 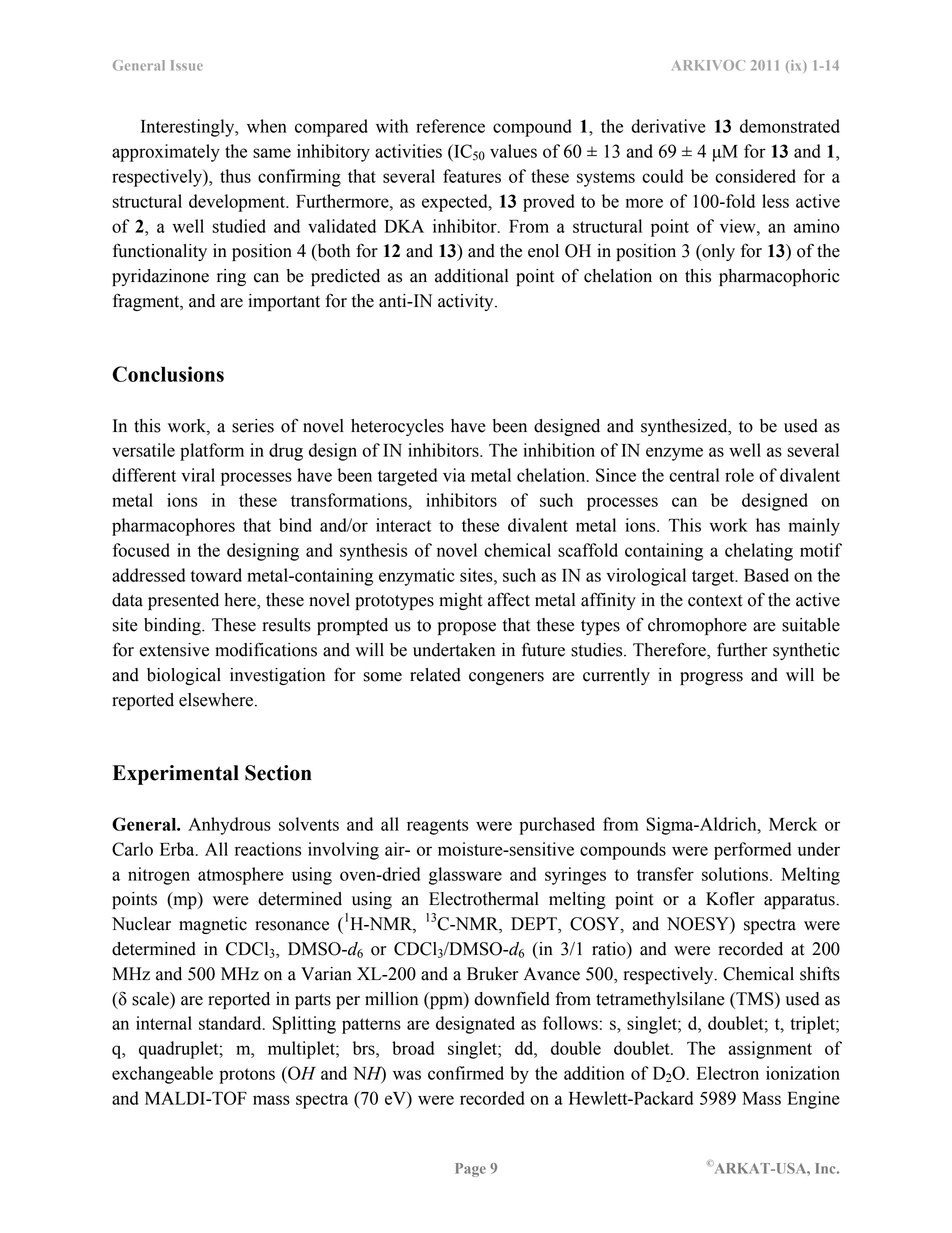 I want to click on reagents, so click(x=437, y=827).
